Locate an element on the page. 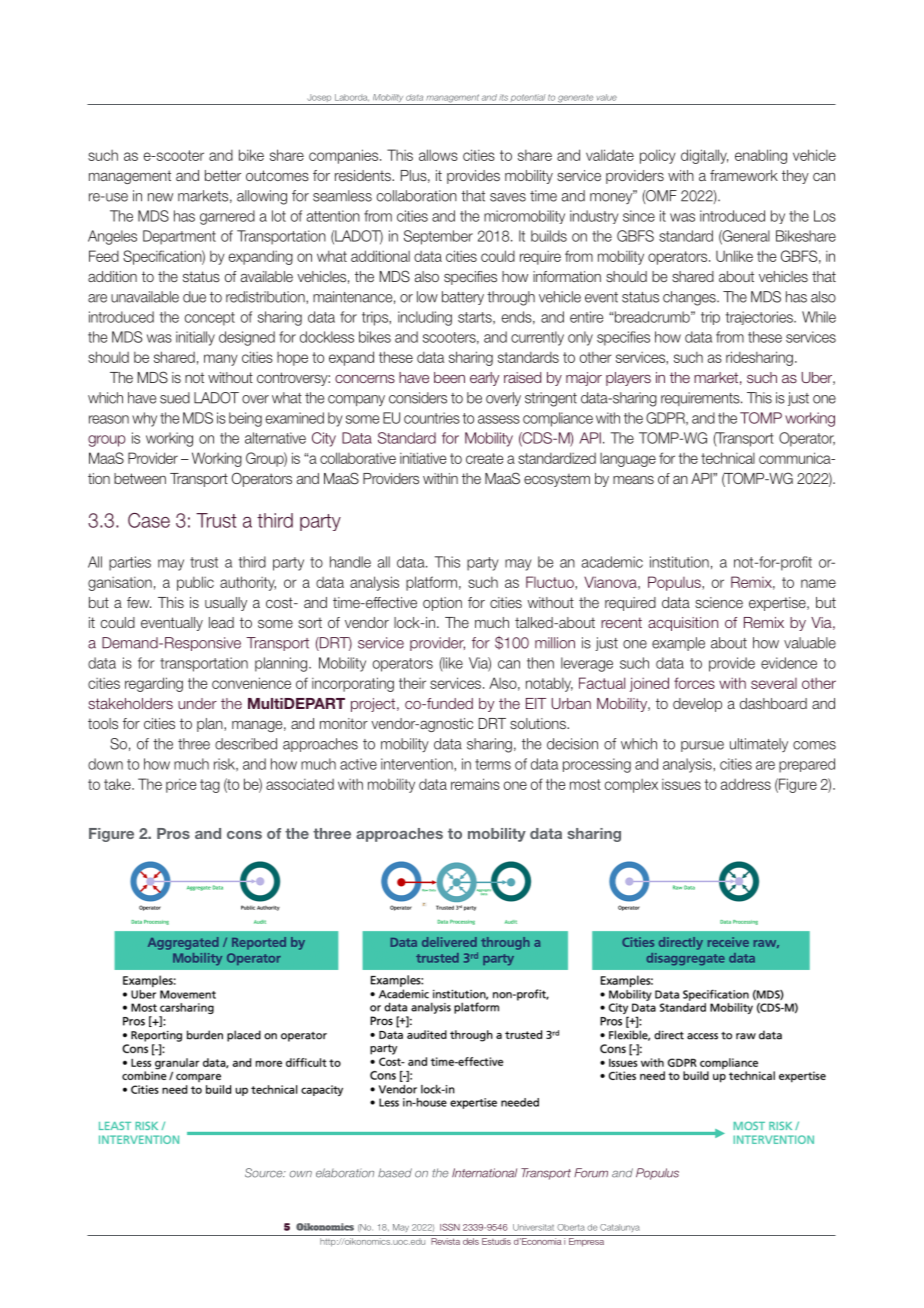  been is located at coordinates (449, 377).
